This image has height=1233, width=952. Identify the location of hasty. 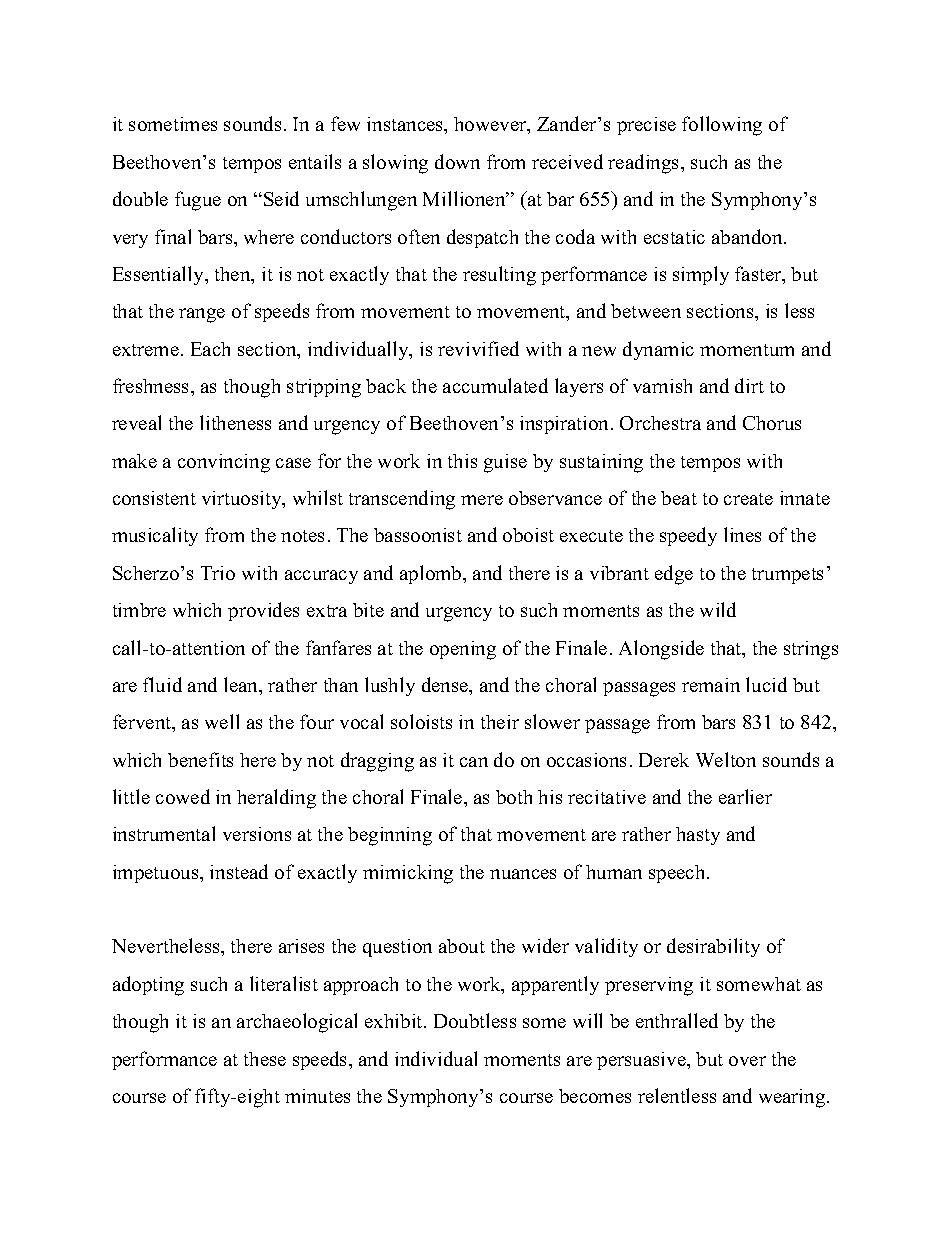
(698, 836).
